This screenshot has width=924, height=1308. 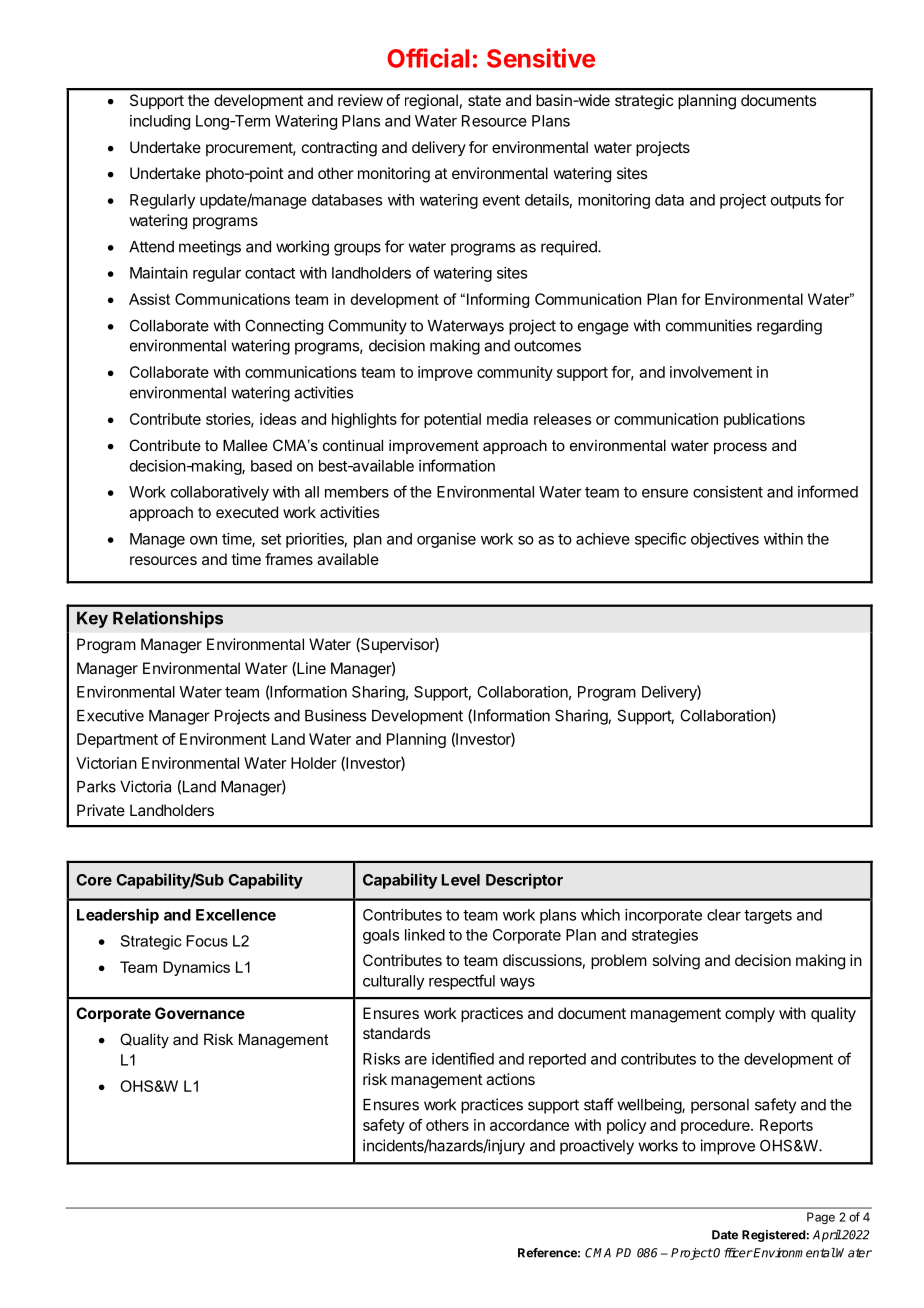 I want to click on Relationships, so click(x=168, y=619).
